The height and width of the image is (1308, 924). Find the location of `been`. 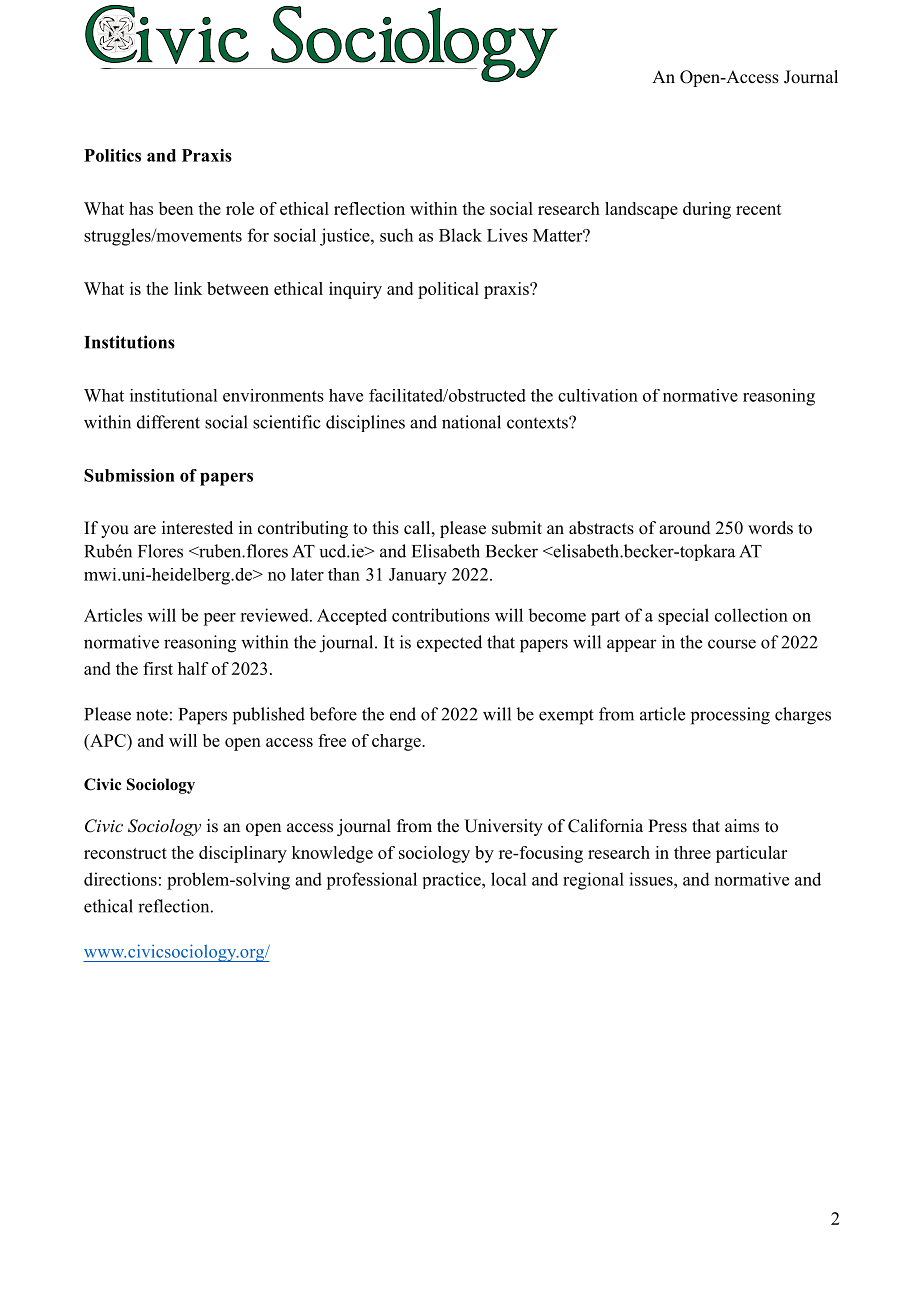

been is located at coordinates (176, 208).
